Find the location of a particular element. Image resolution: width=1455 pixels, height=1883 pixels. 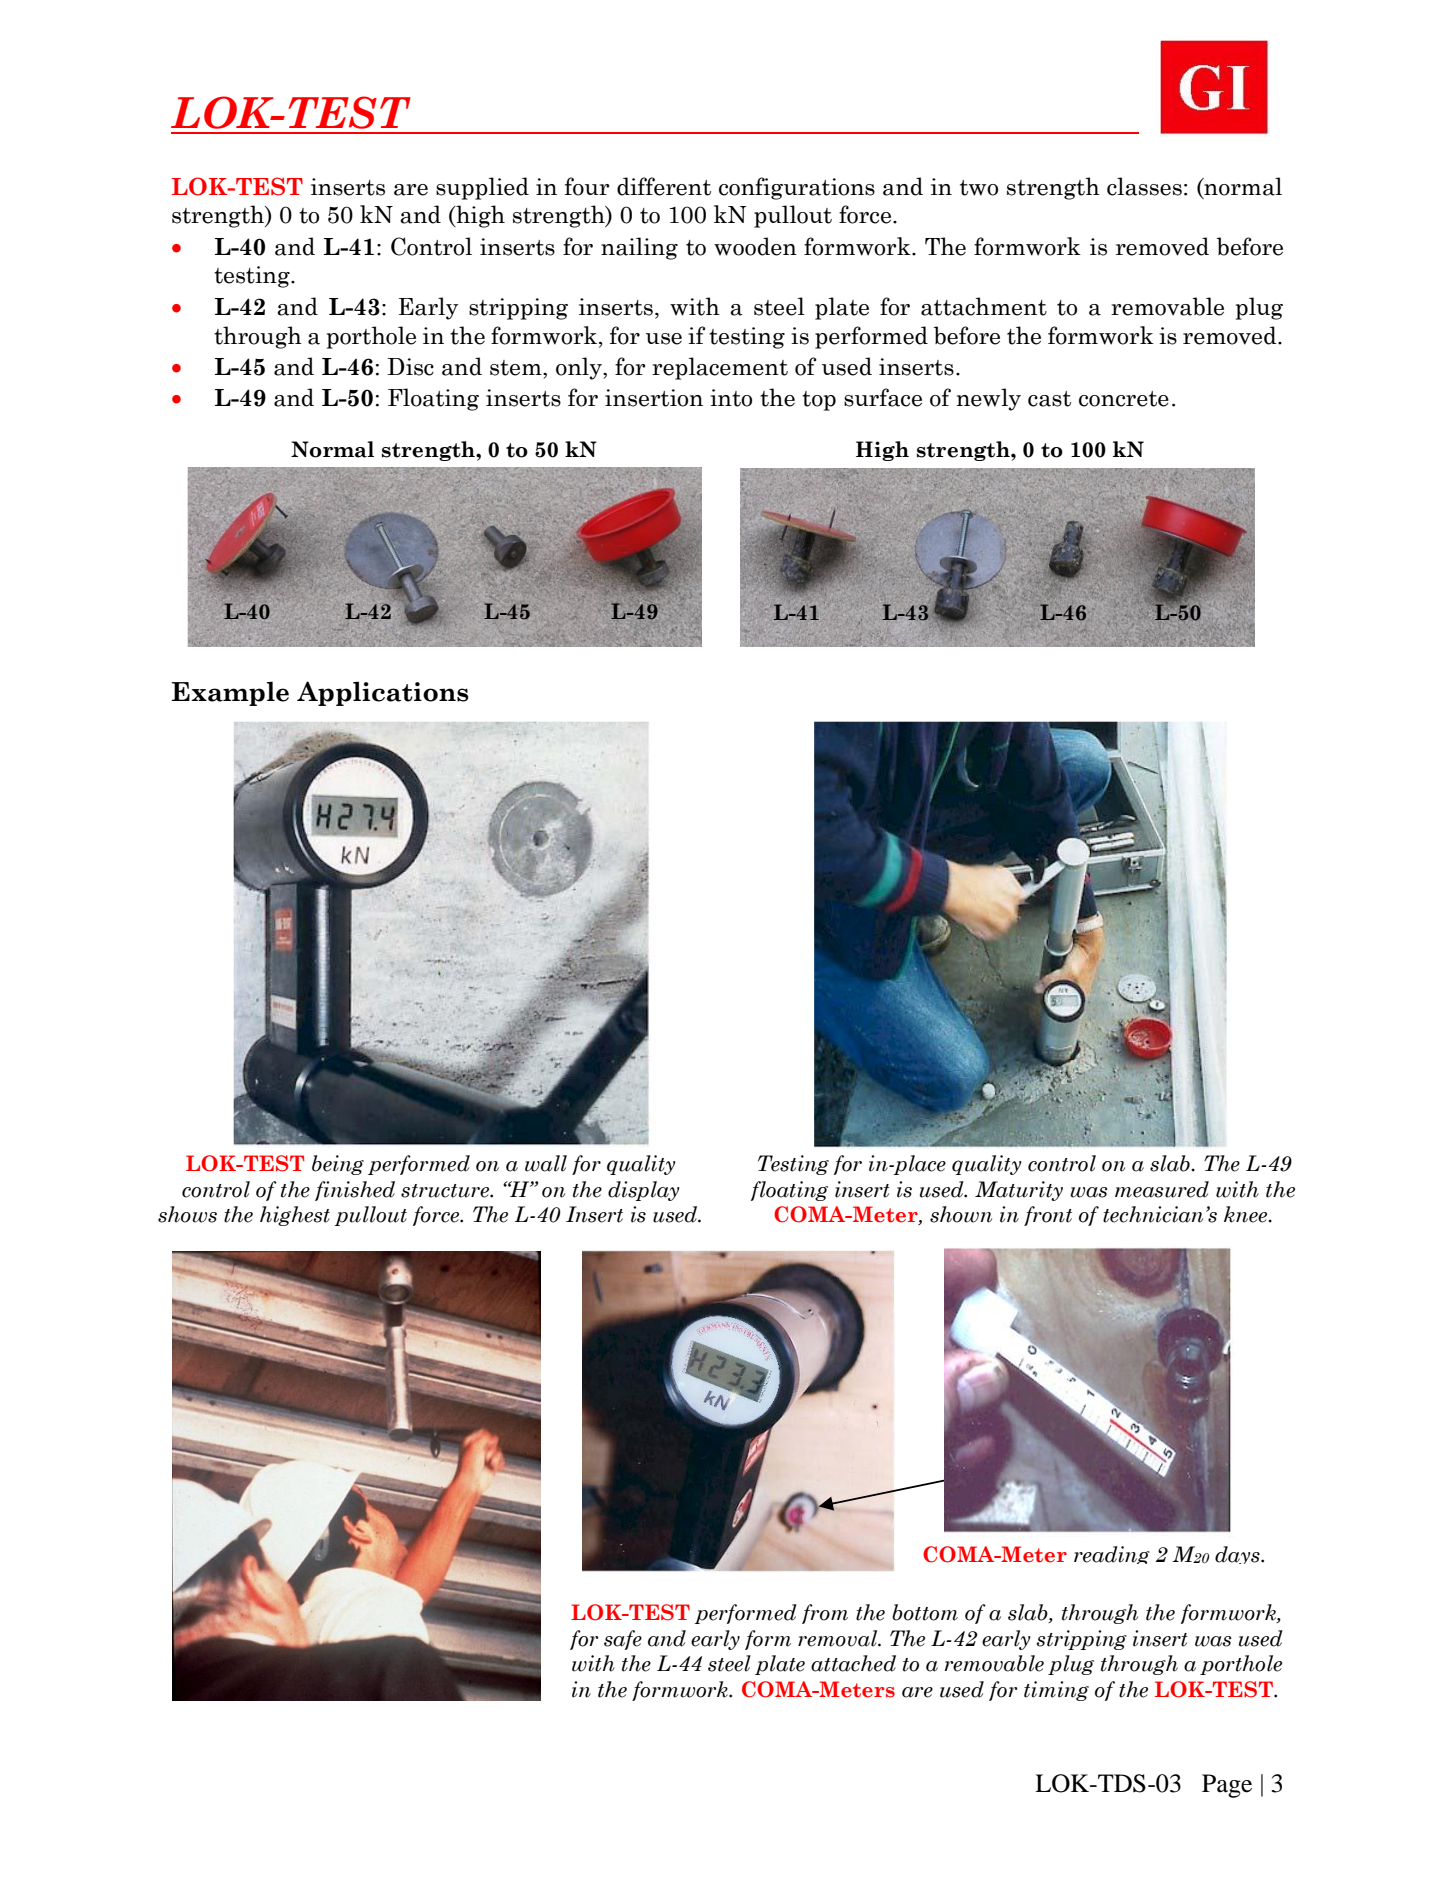

wooden is located at coordinates (755, 246).
